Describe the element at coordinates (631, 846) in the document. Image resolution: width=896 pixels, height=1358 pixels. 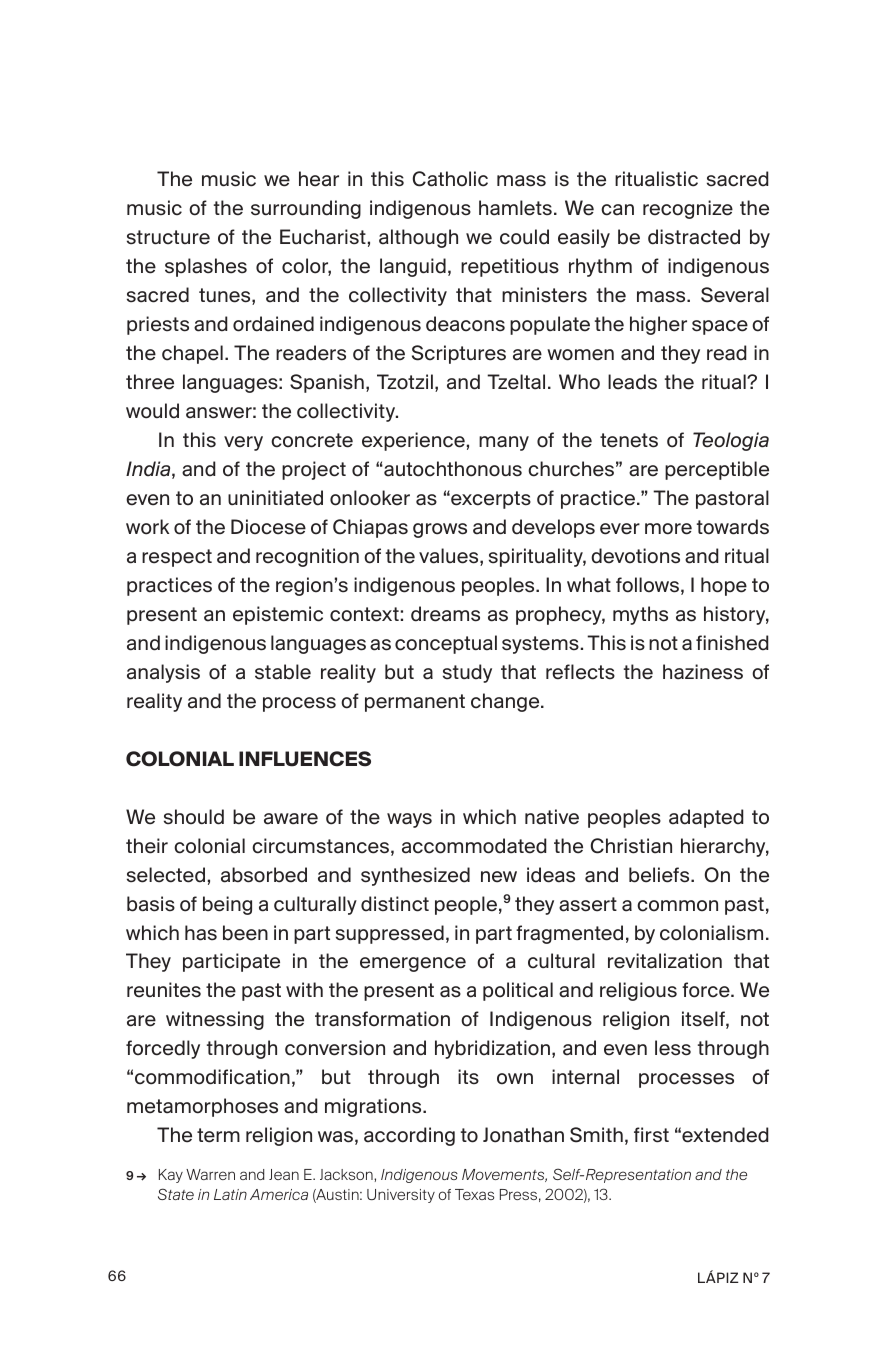
I see `Christian` at that location.
